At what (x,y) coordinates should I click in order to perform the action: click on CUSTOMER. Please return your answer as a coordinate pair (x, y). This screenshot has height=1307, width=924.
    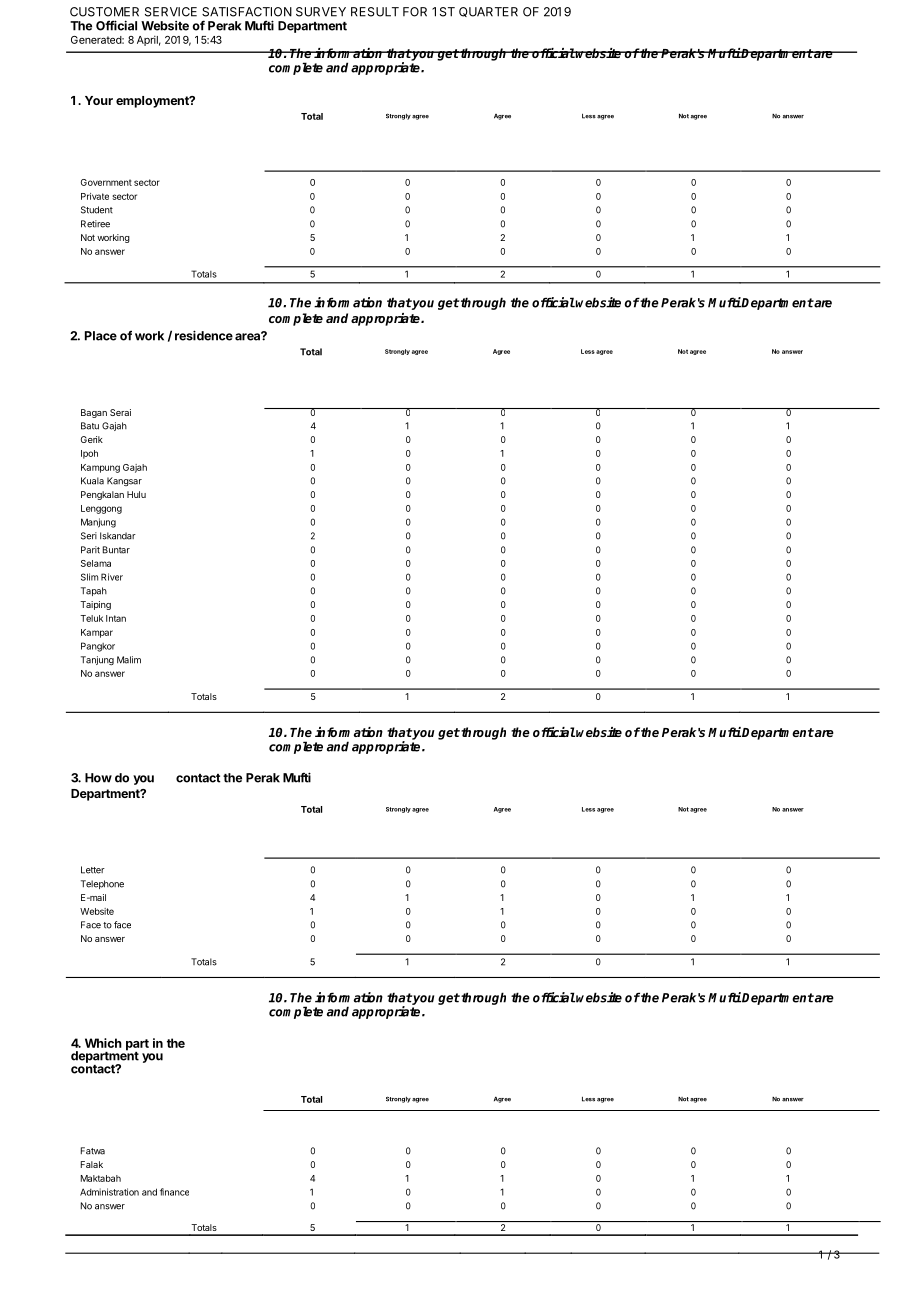
    Looking at the image, I should click on (104, 12).
